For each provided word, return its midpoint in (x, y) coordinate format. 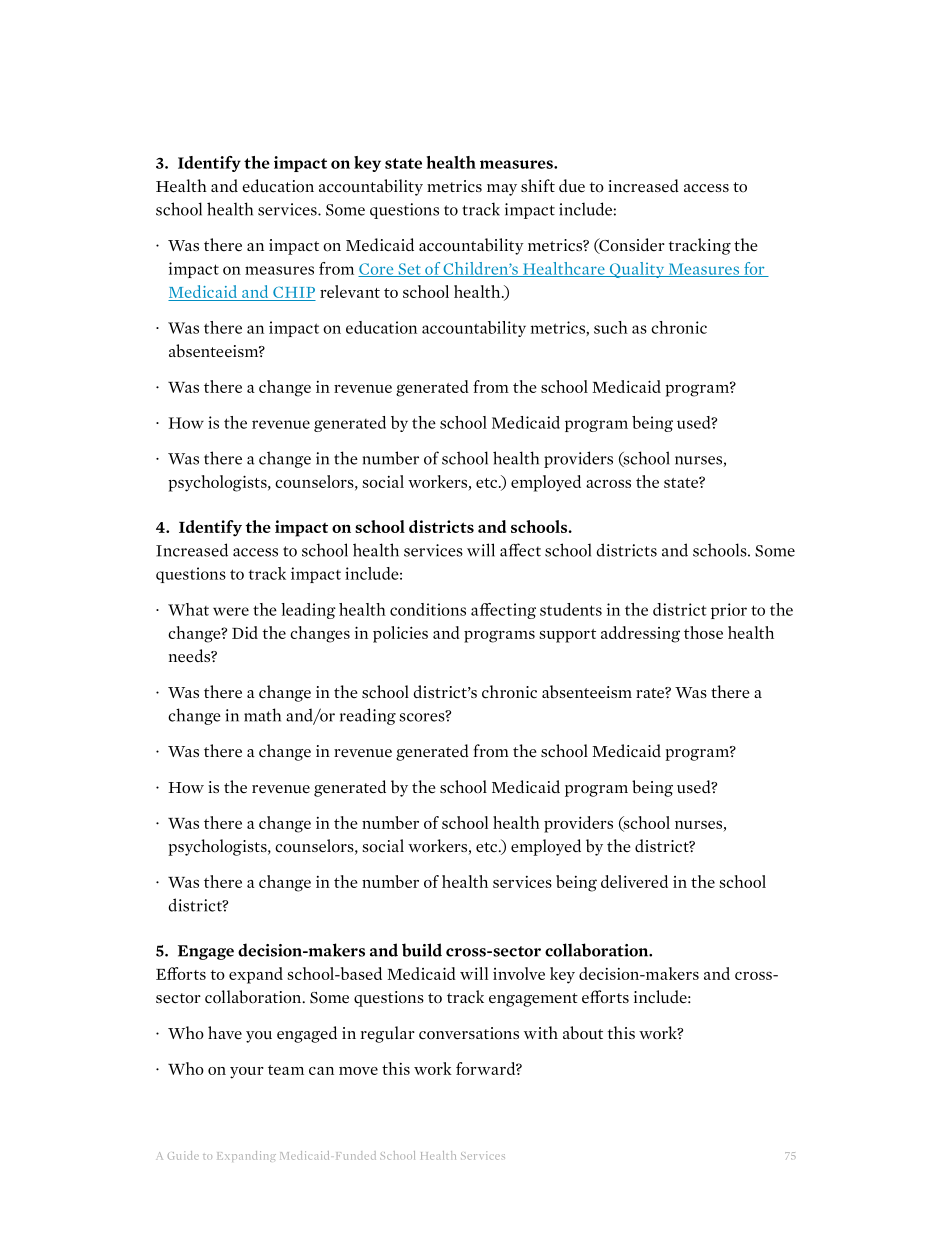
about (583, 1033)
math (262, 715)
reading (368, 716)
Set (409, 270)
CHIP (294, 292)
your (247, 1073)
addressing (640, 634)
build (422, 950)
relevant (350, 291)
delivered (634, 881)
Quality (637, 270)
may (502, 190)
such (611, 327)
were (231, 611)
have (225, 1033)
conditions (428, 609)
